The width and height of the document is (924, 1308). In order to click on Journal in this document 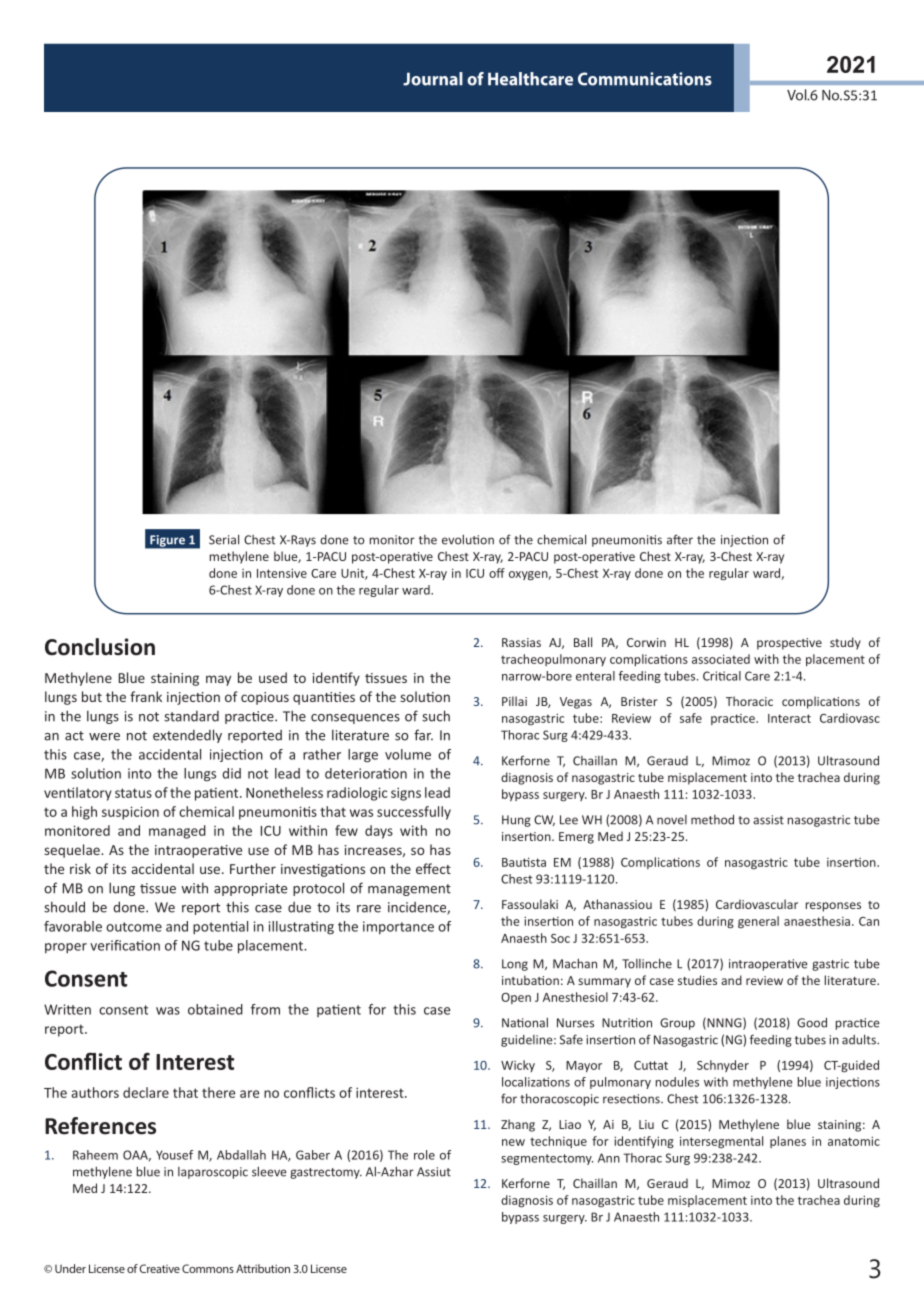, I will do `click(433, 79)`.
